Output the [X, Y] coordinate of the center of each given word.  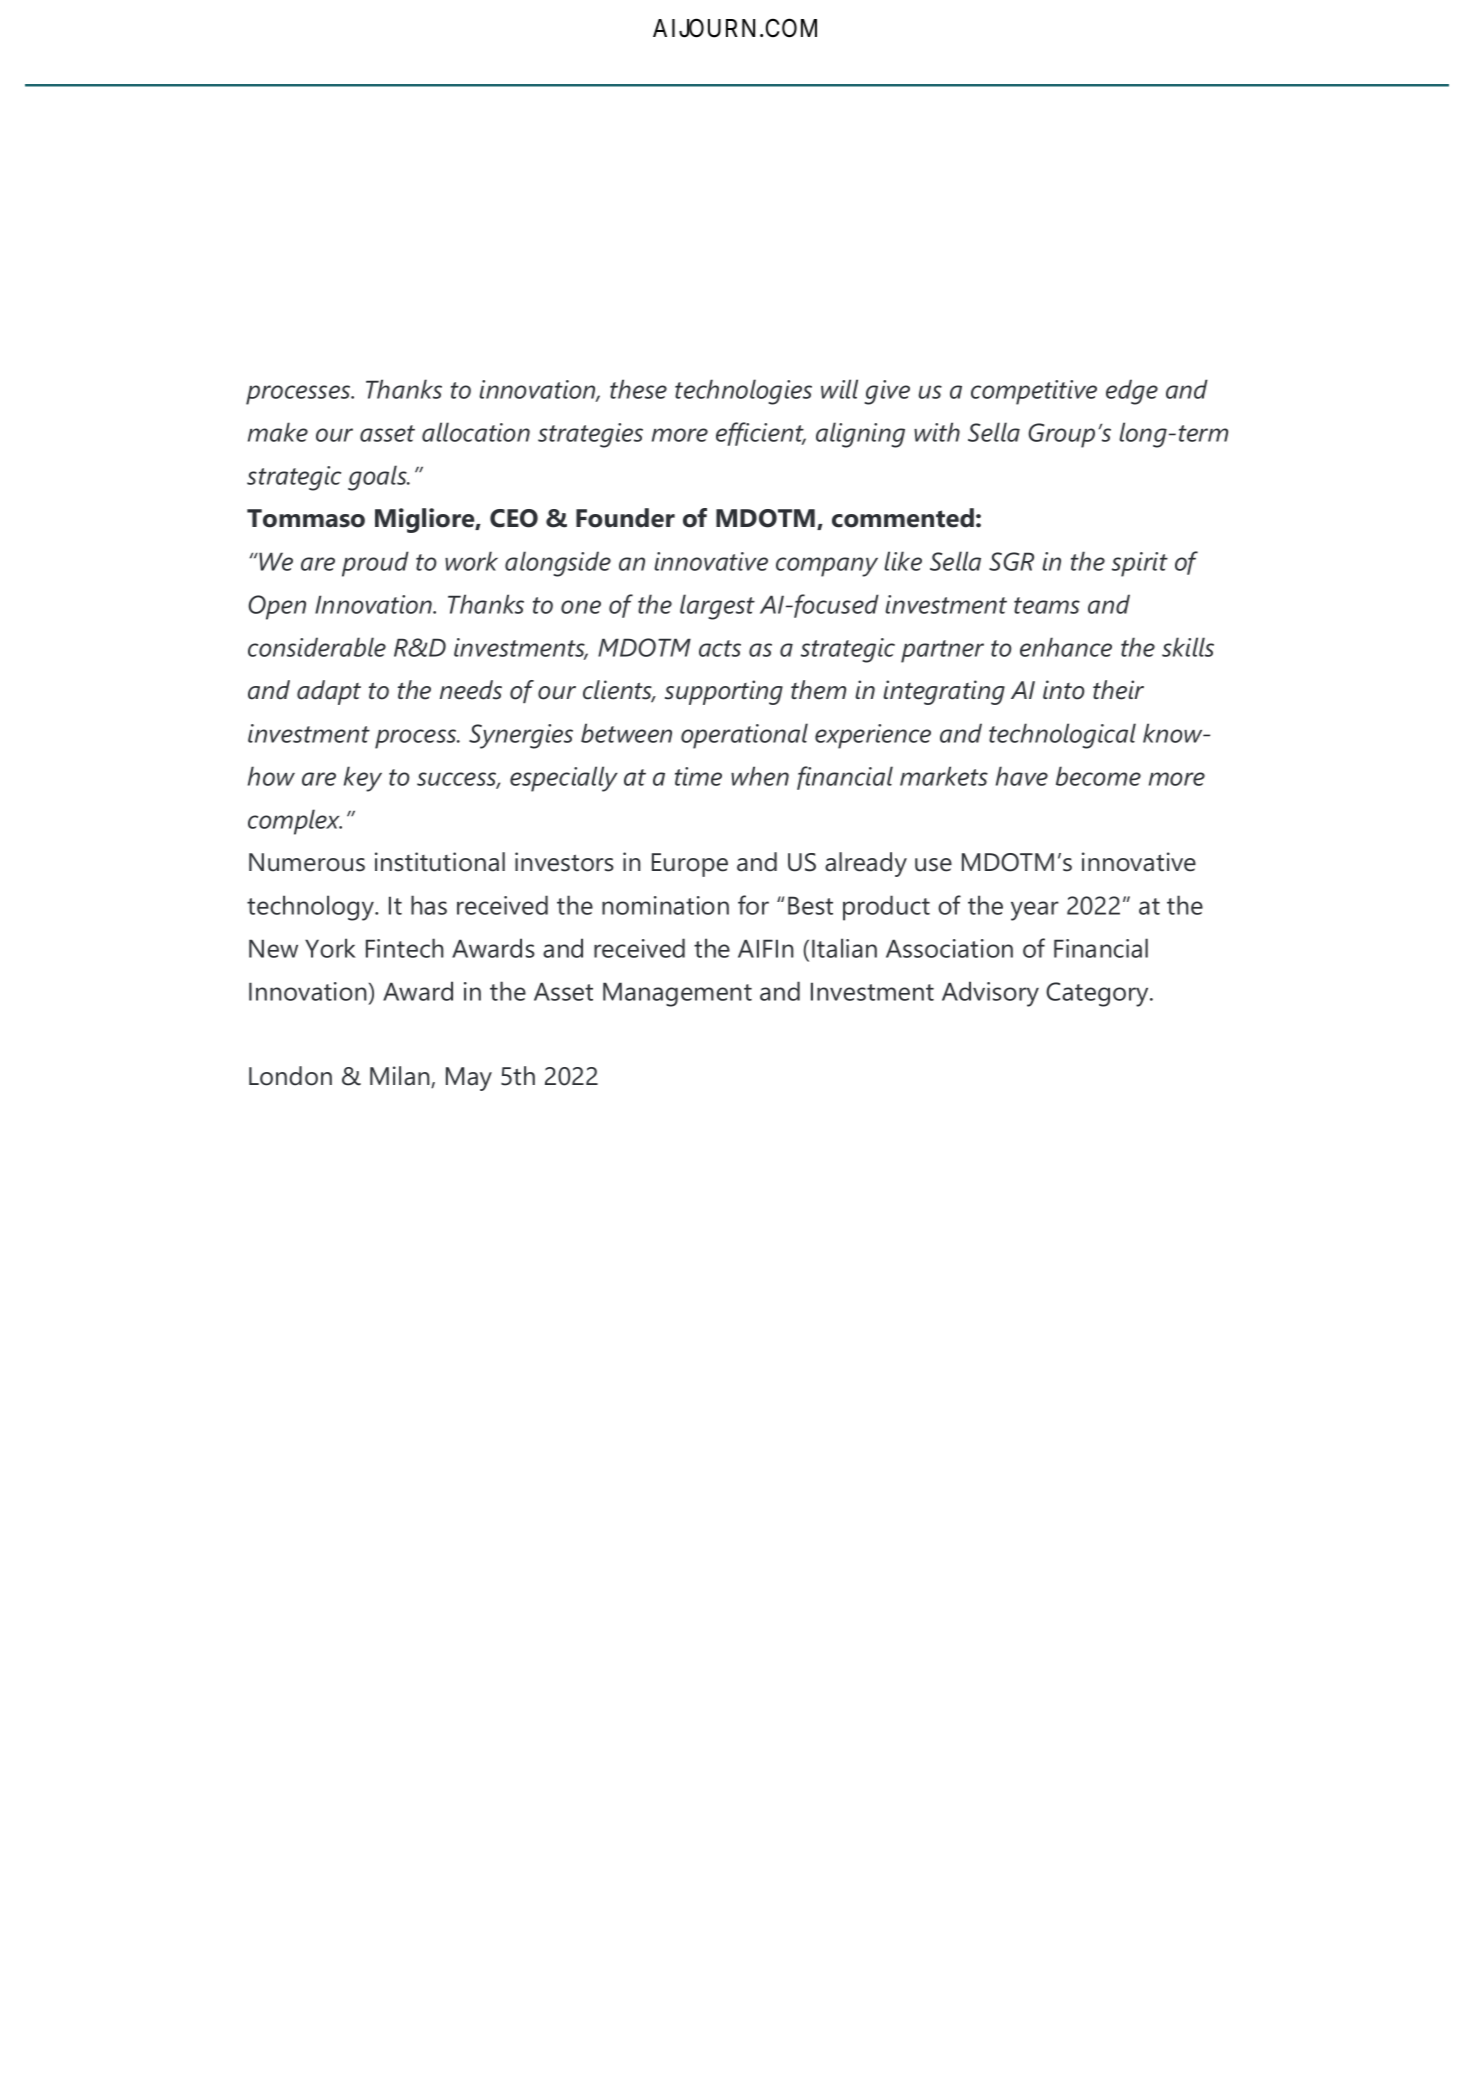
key [363, 779]
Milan [401, 1077]
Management [677, 994]
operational [744, 736]
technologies [743, 392]
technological [1062, 736]
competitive [1034, 392]
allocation [476, 432]
